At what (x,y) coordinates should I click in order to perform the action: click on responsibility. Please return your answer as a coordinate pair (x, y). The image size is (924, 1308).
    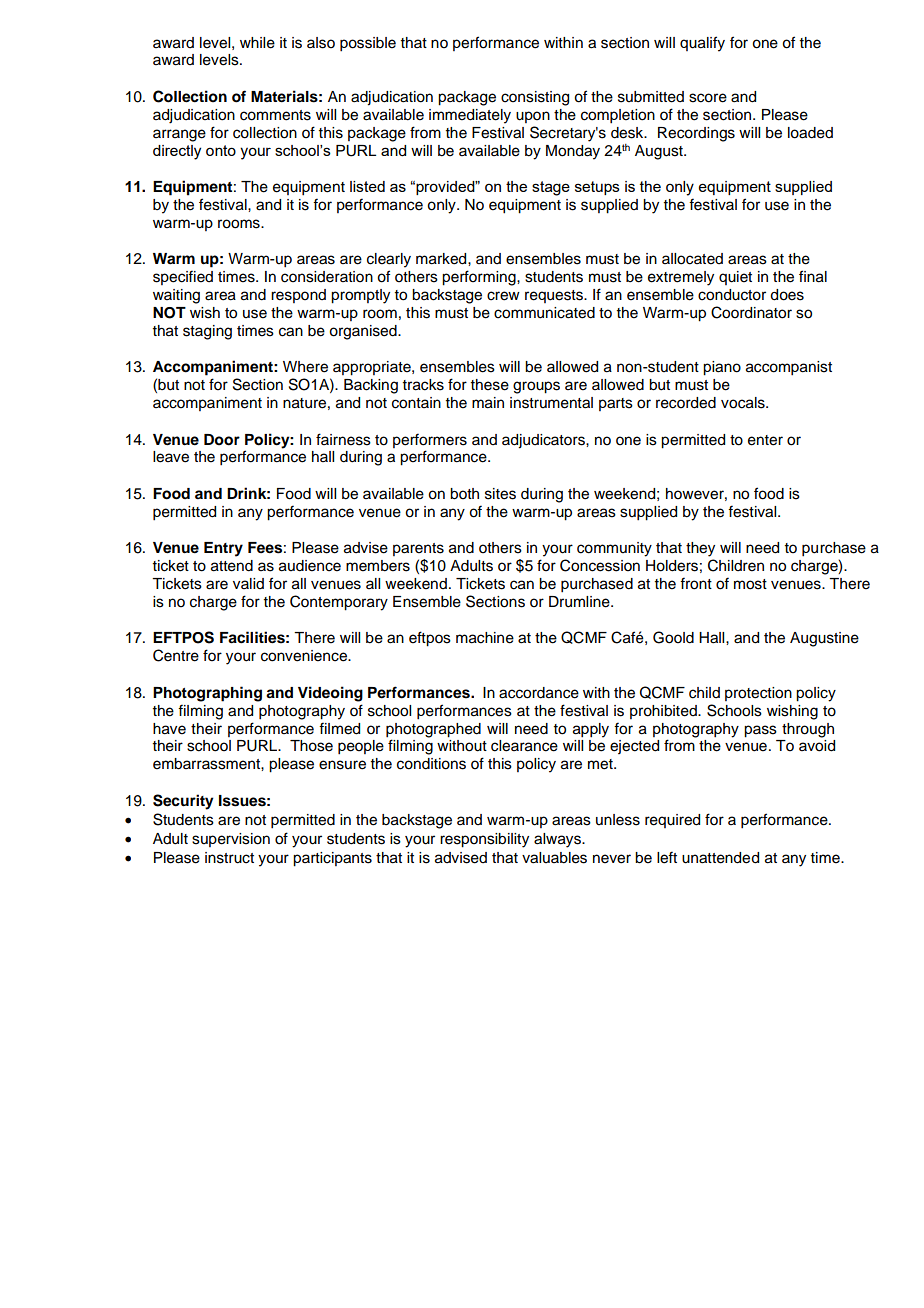
    Looking at the image, I should click on (484, 840).
